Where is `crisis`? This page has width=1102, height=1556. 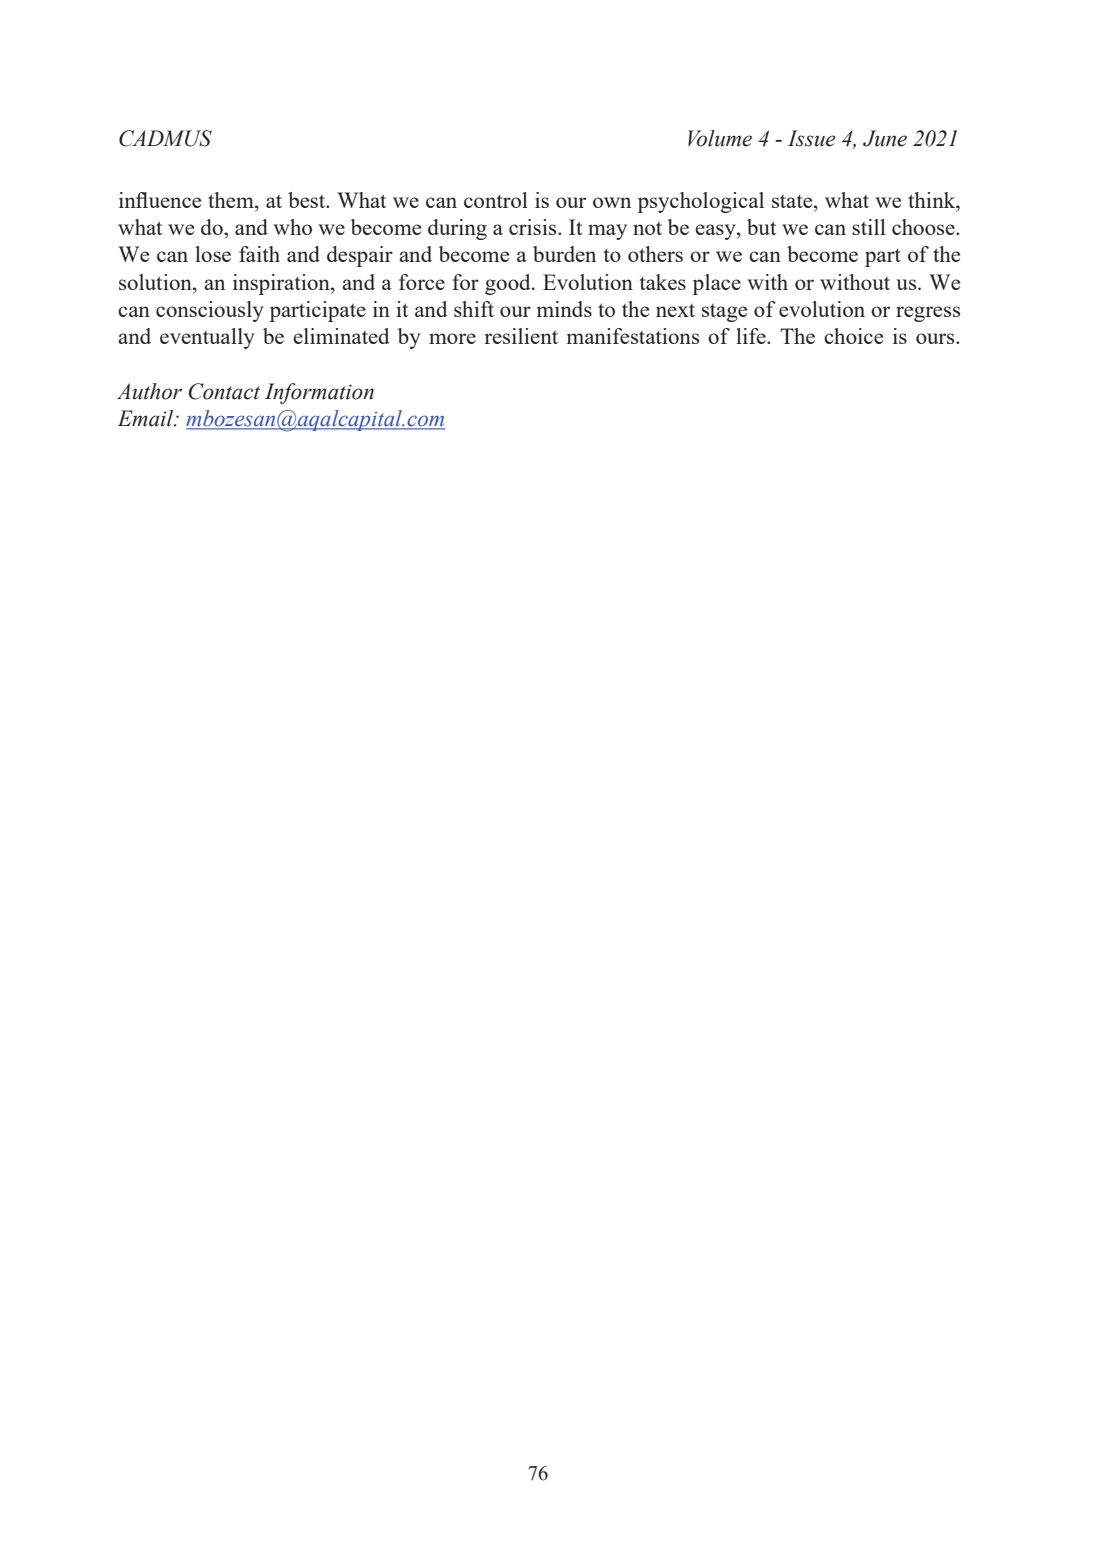
crisis is located at coordinates (534, 227).
